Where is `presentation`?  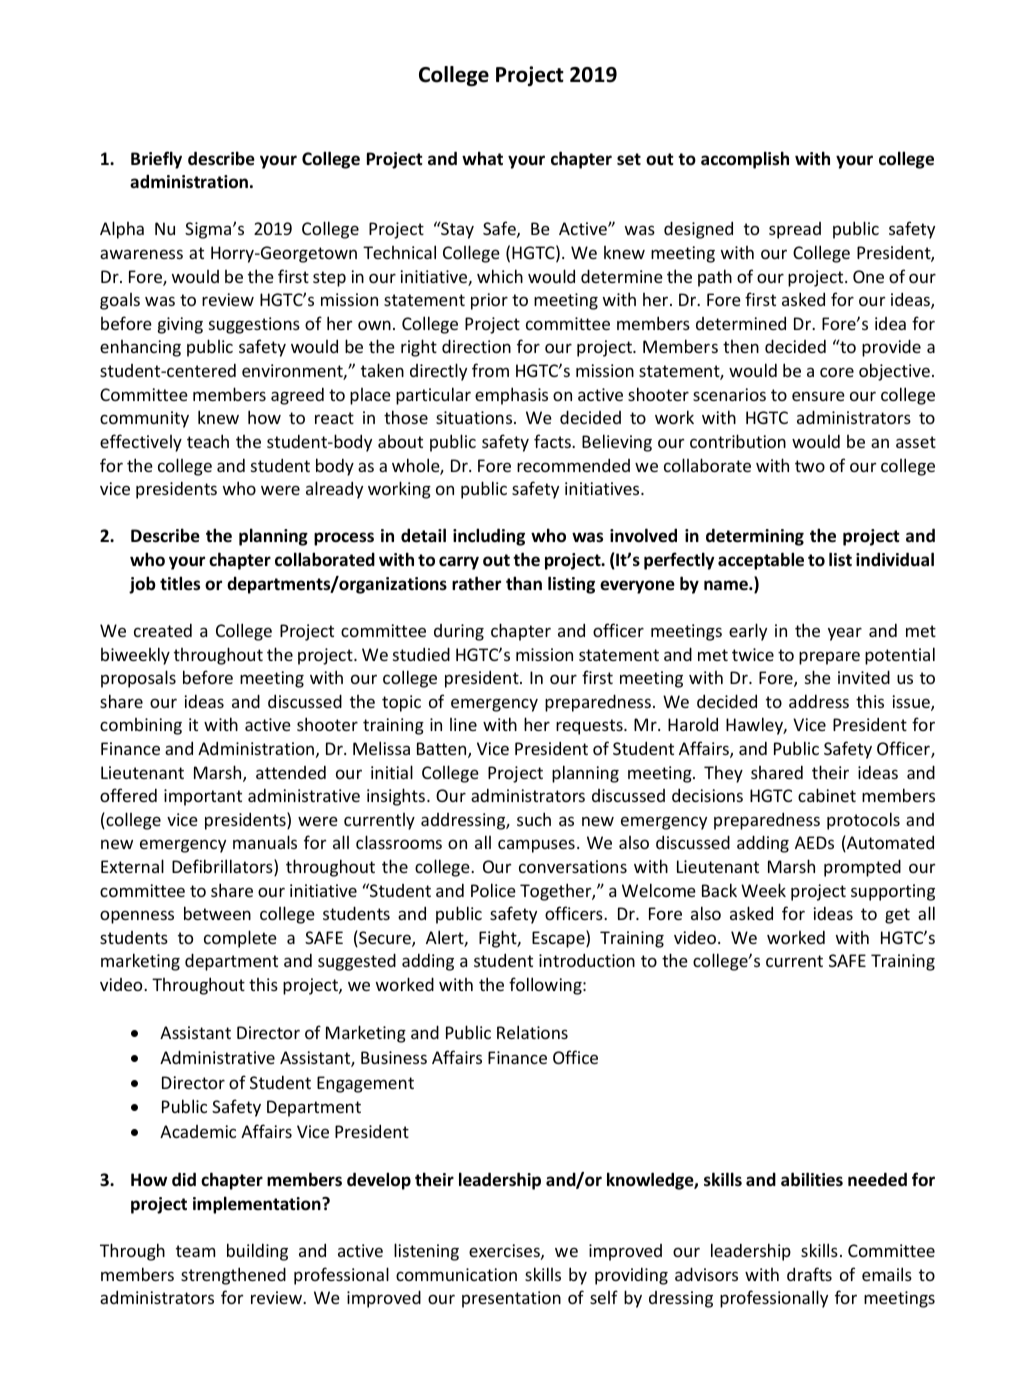
presentation is located at coordinates (511, 1299).
